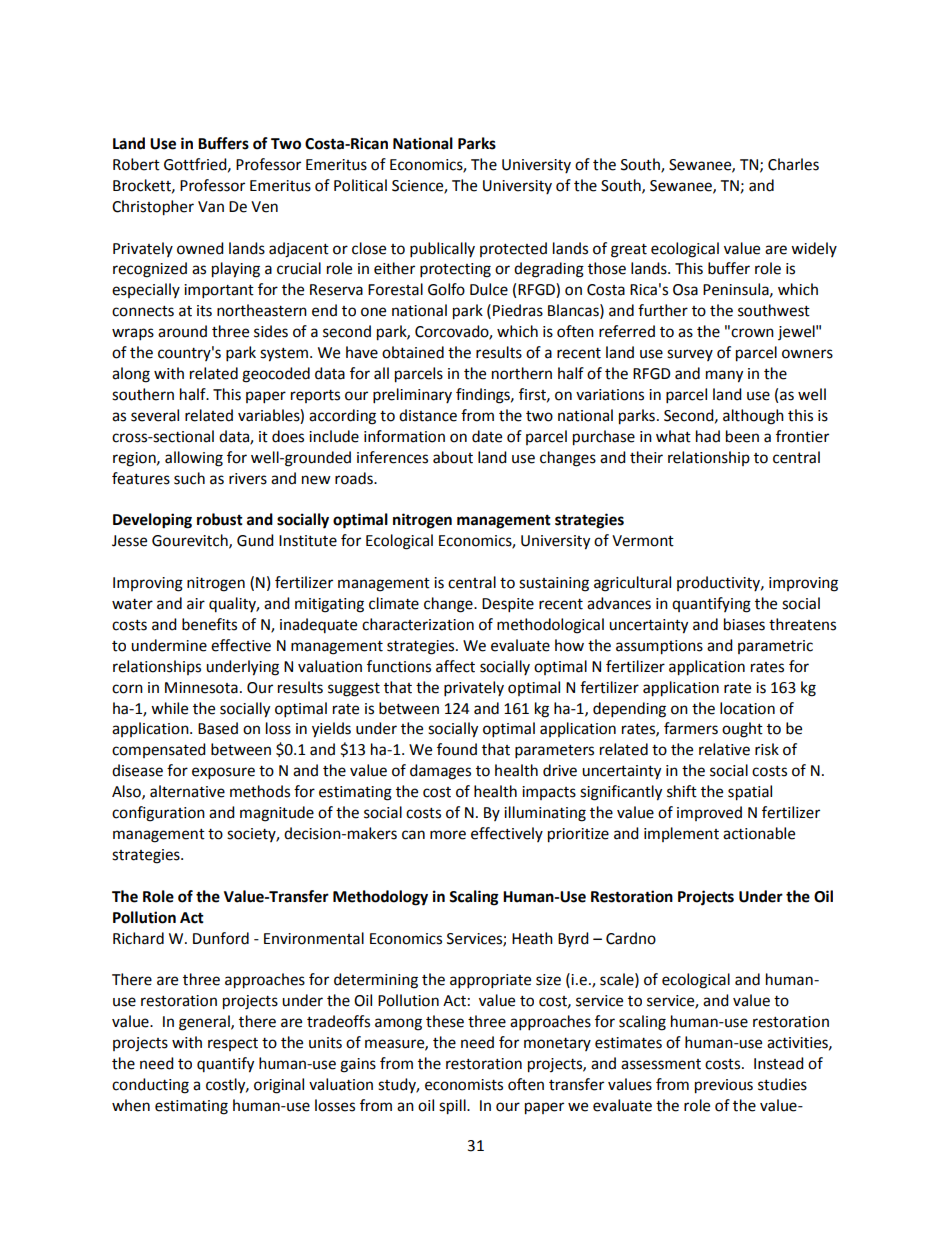 Image resolution: width=952 pixels, height=1233 pixels. I want to click on respect, so click(233, 1044).
